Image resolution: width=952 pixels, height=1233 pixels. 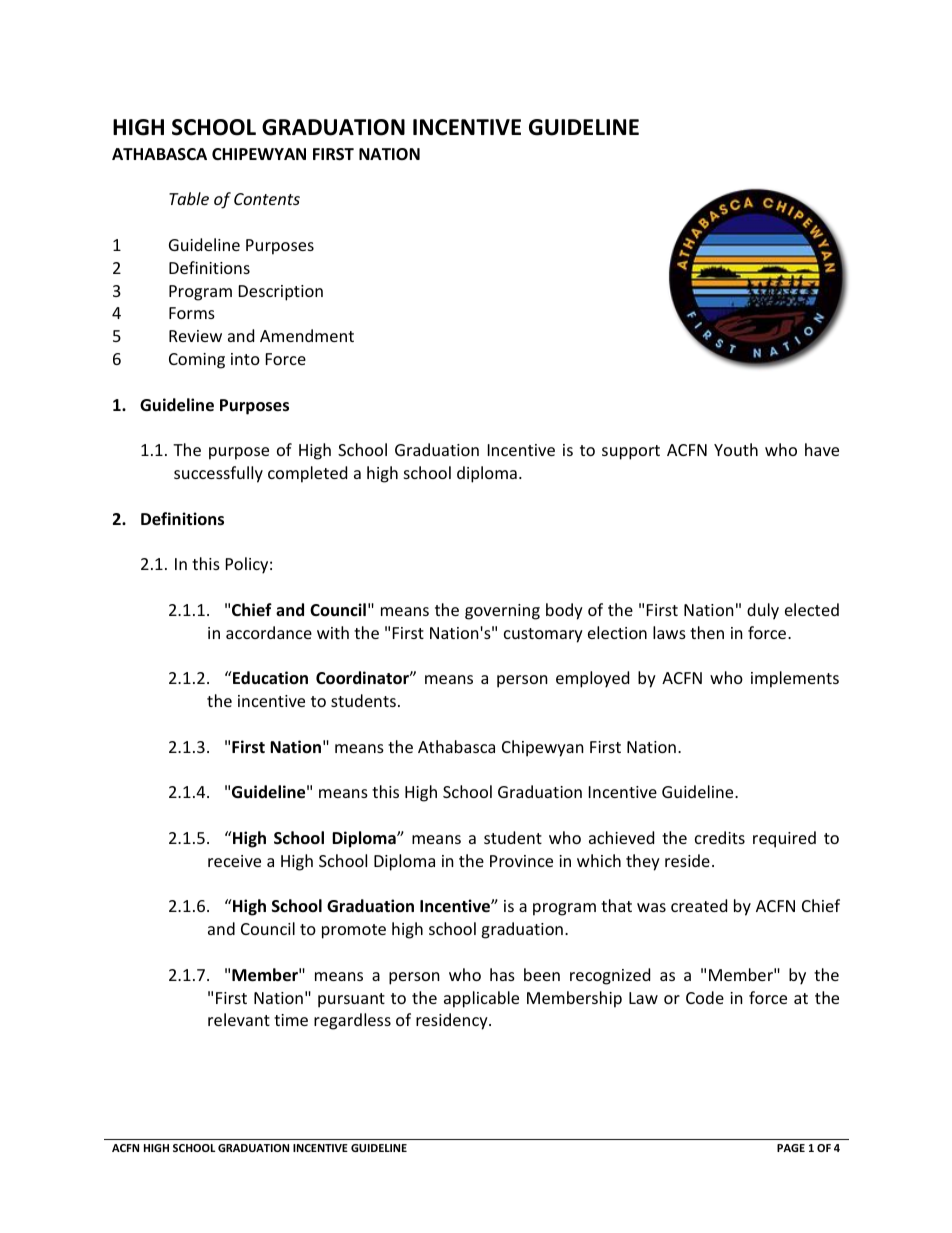 I want to click on created, so click(x=699, y=905).
